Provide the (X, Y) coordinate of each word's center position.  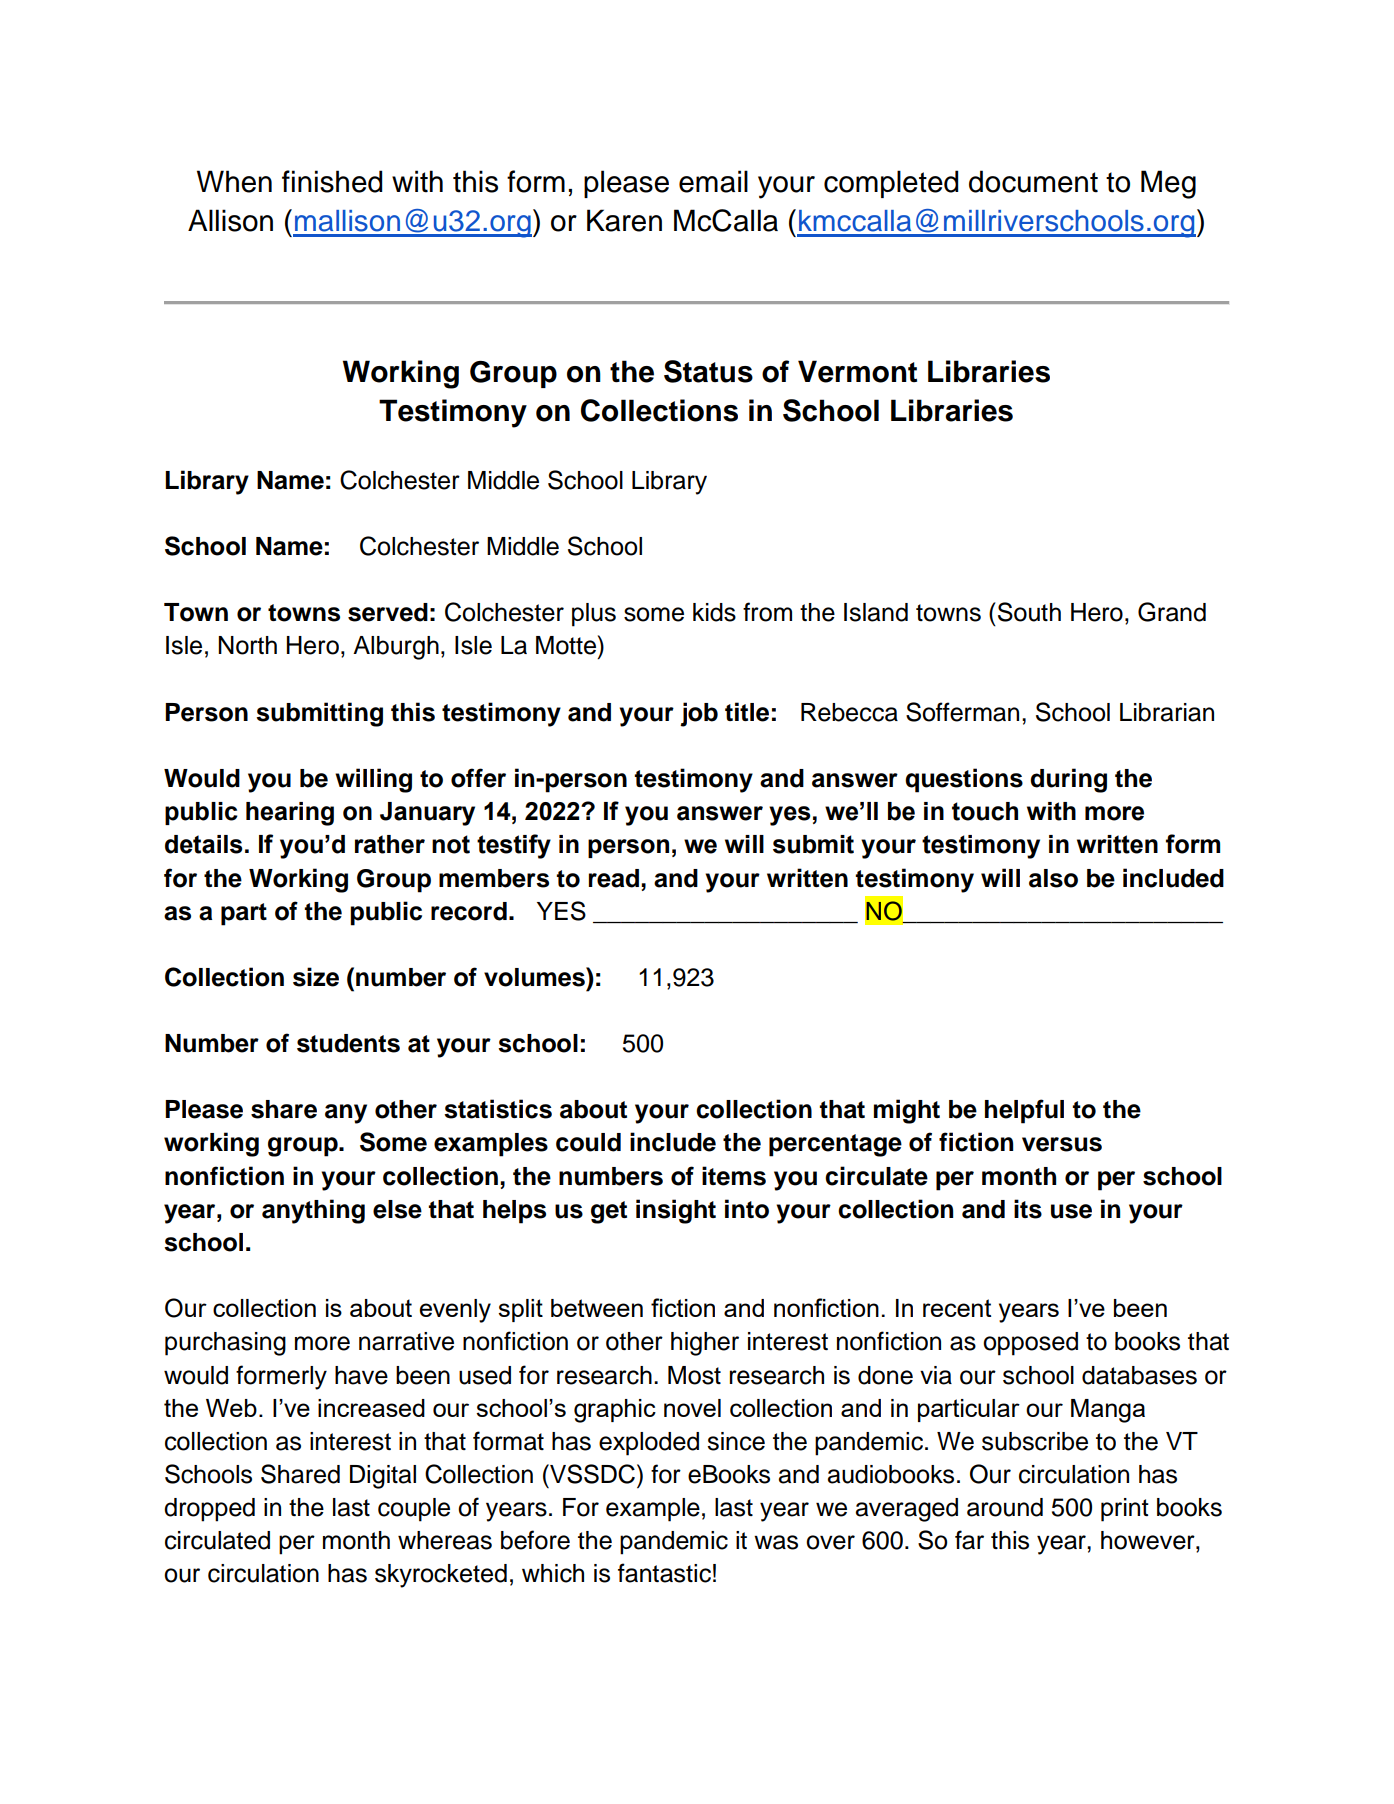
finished (332, 181)
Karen (624, 220)
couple (414, 1510)
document (1033, 181)
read (614, 878)
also (1053, 878)
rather (390, 844)
